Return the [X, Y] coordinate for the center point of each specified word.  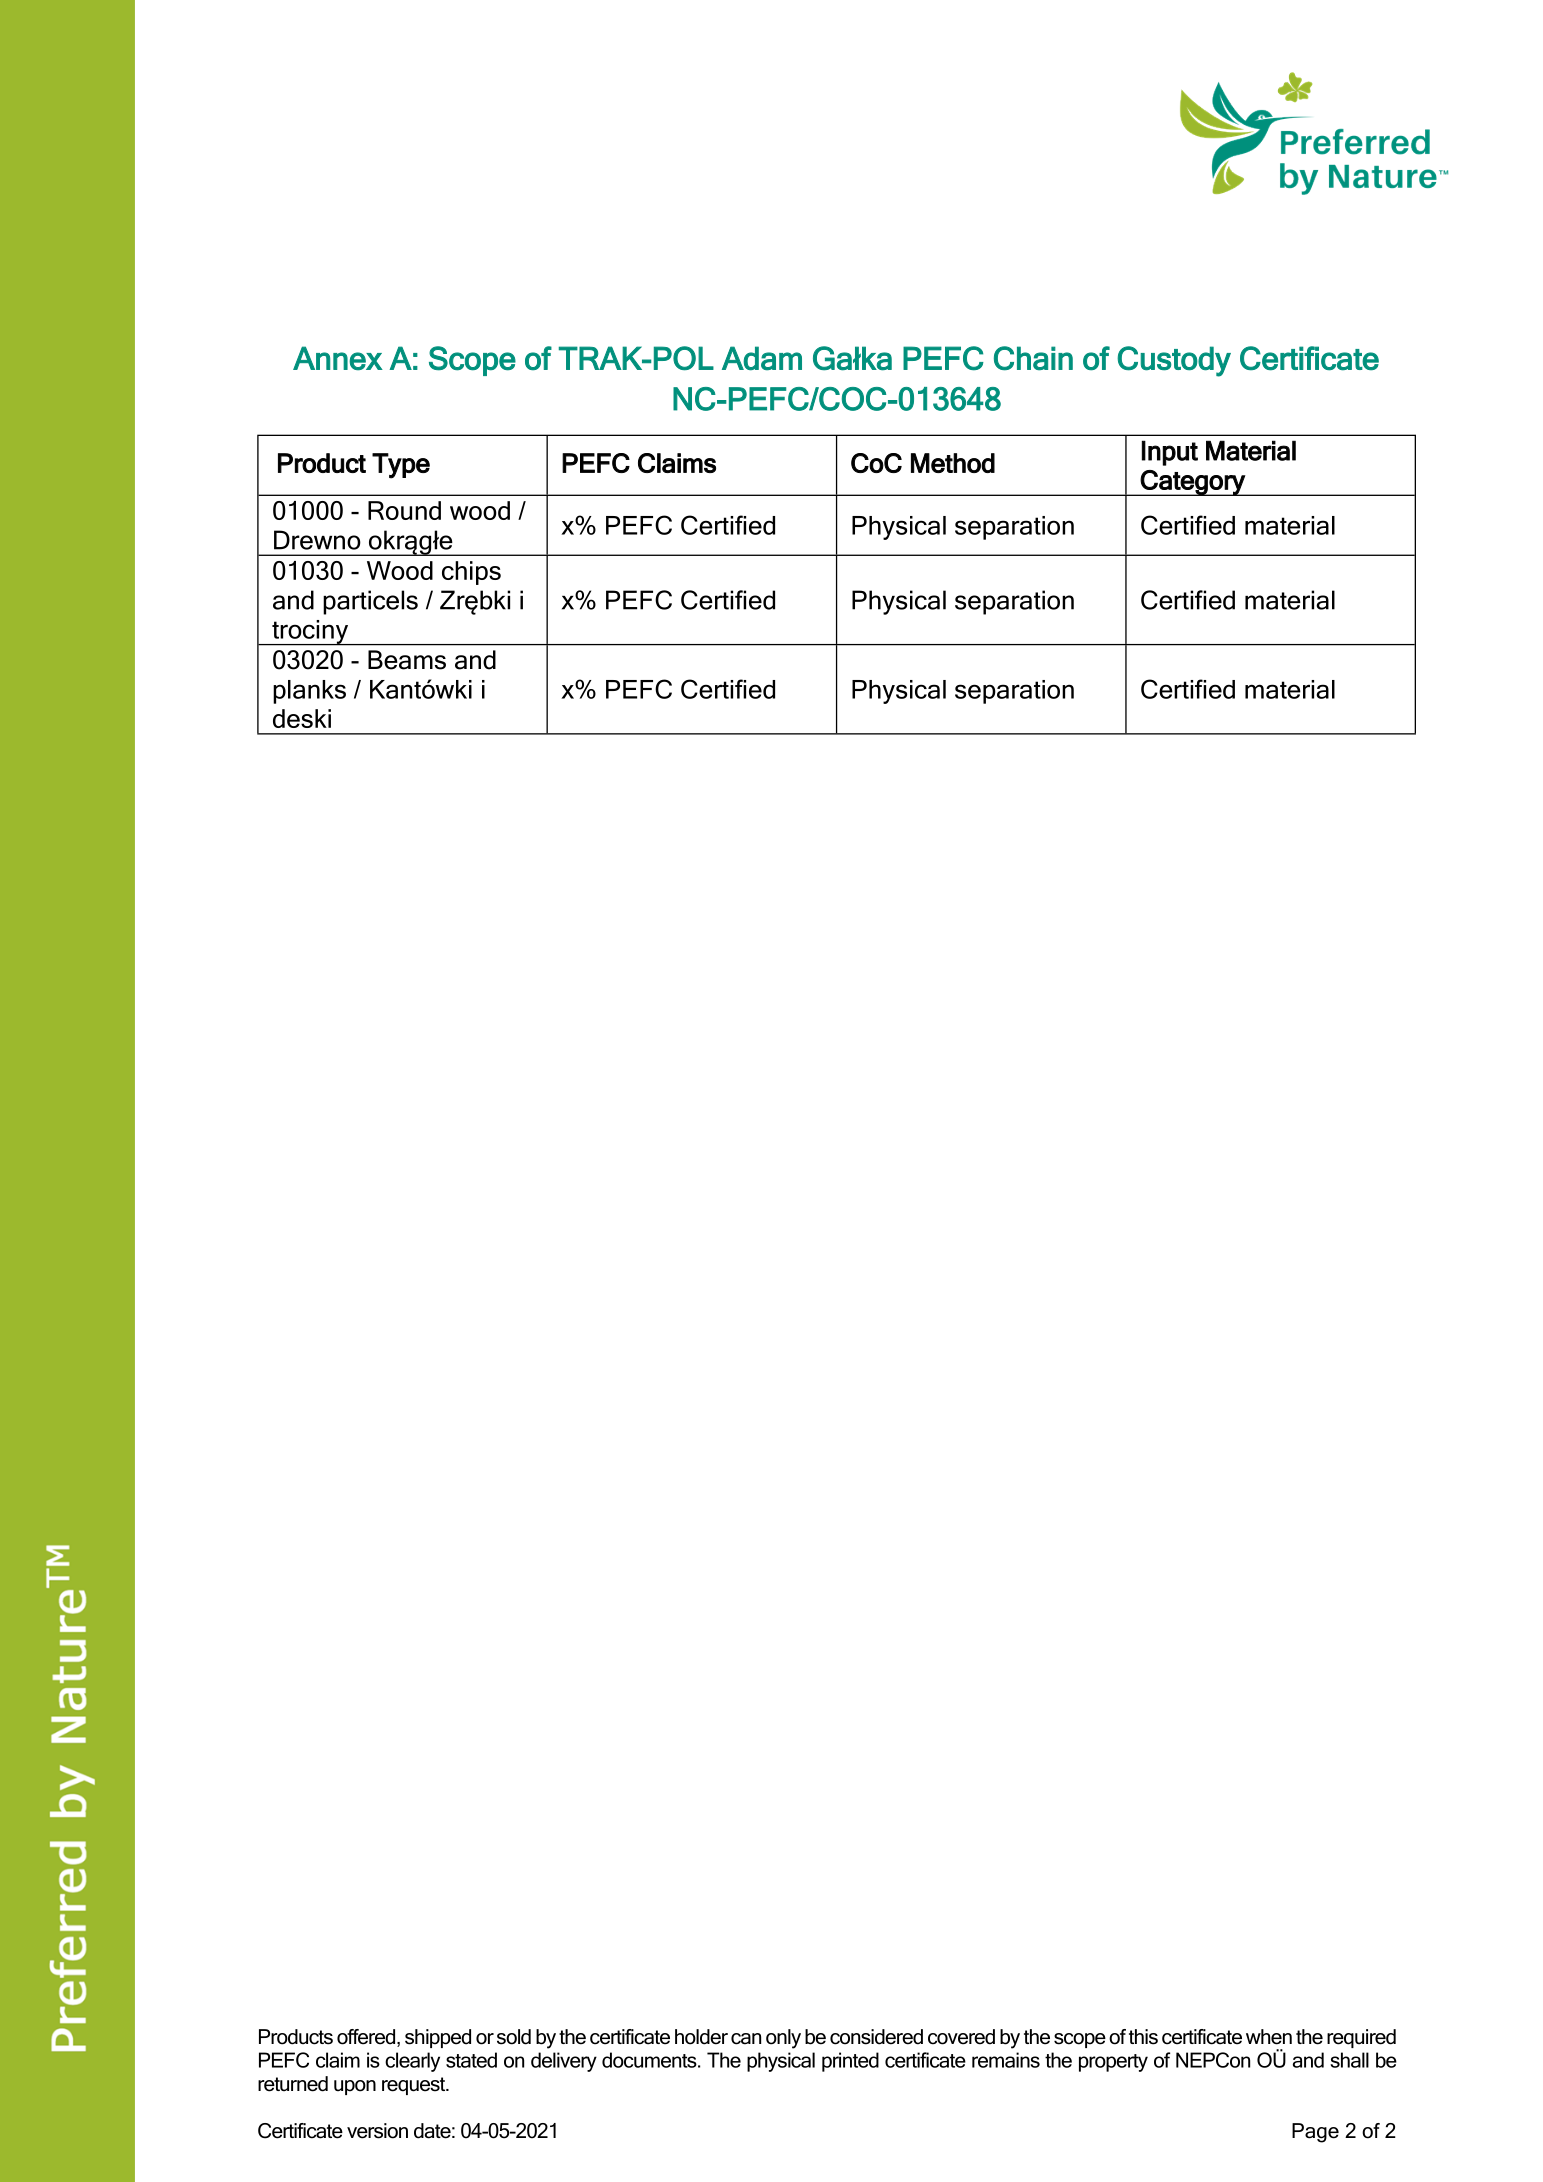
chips [471, 573]
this [1143, 2037]
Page [1315, 2133]
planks [309, 692]
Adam [762, 358]
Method [953, 463]
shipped [438, 2038]
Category [1193, 483]
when [1269, 2037]
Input [1170, 453]
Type [401, 466]
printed [850, 2062]
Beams [407, 660]
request [415, 2086]
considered [876, 2037]
